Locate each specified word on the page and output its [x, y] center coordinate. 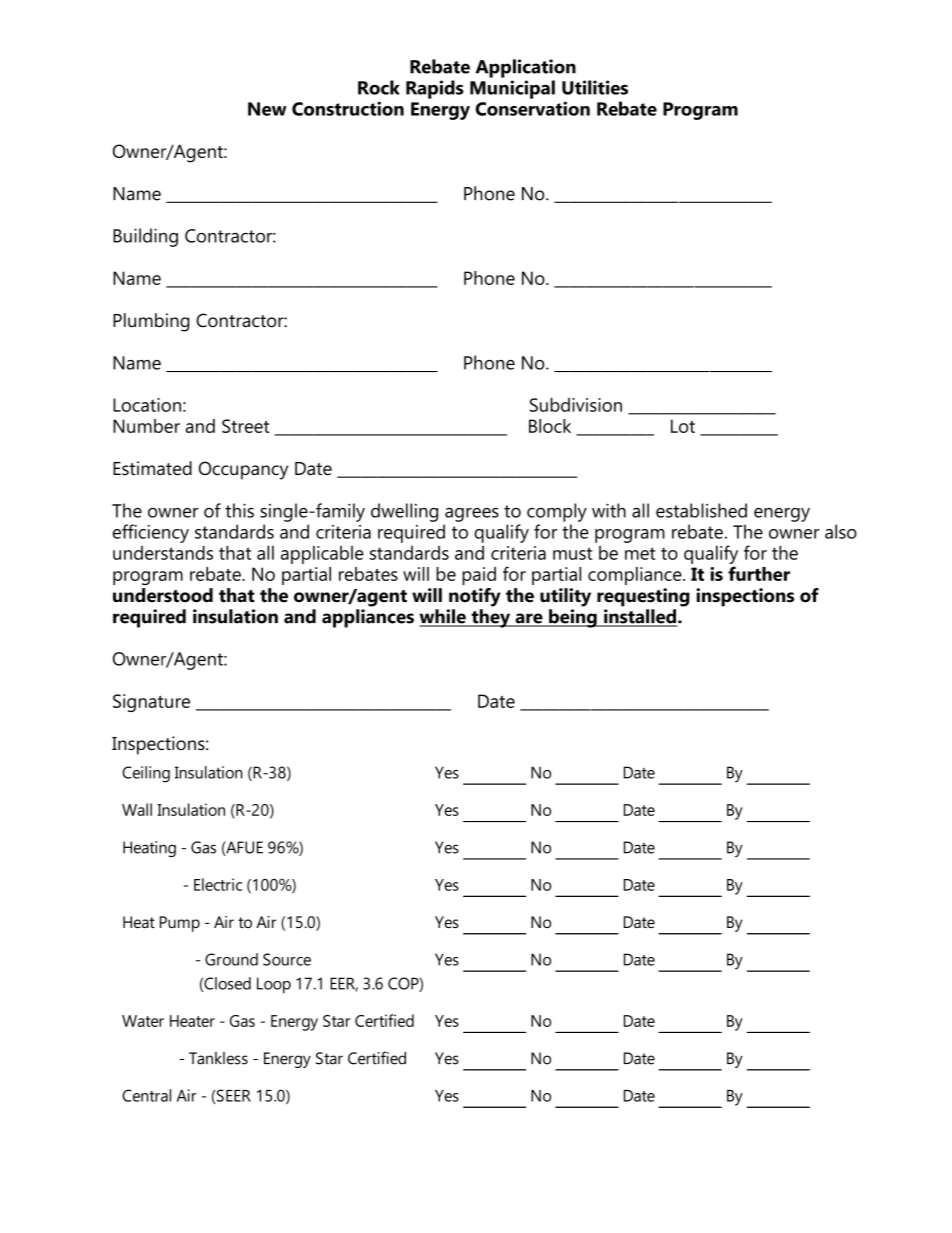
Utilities [595, 87]
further [759, 573]
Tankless [218, 1058]
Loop [274, 985]
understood [163, 595]
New [267, 109]
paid [479, 576]
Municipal [512, 89]
